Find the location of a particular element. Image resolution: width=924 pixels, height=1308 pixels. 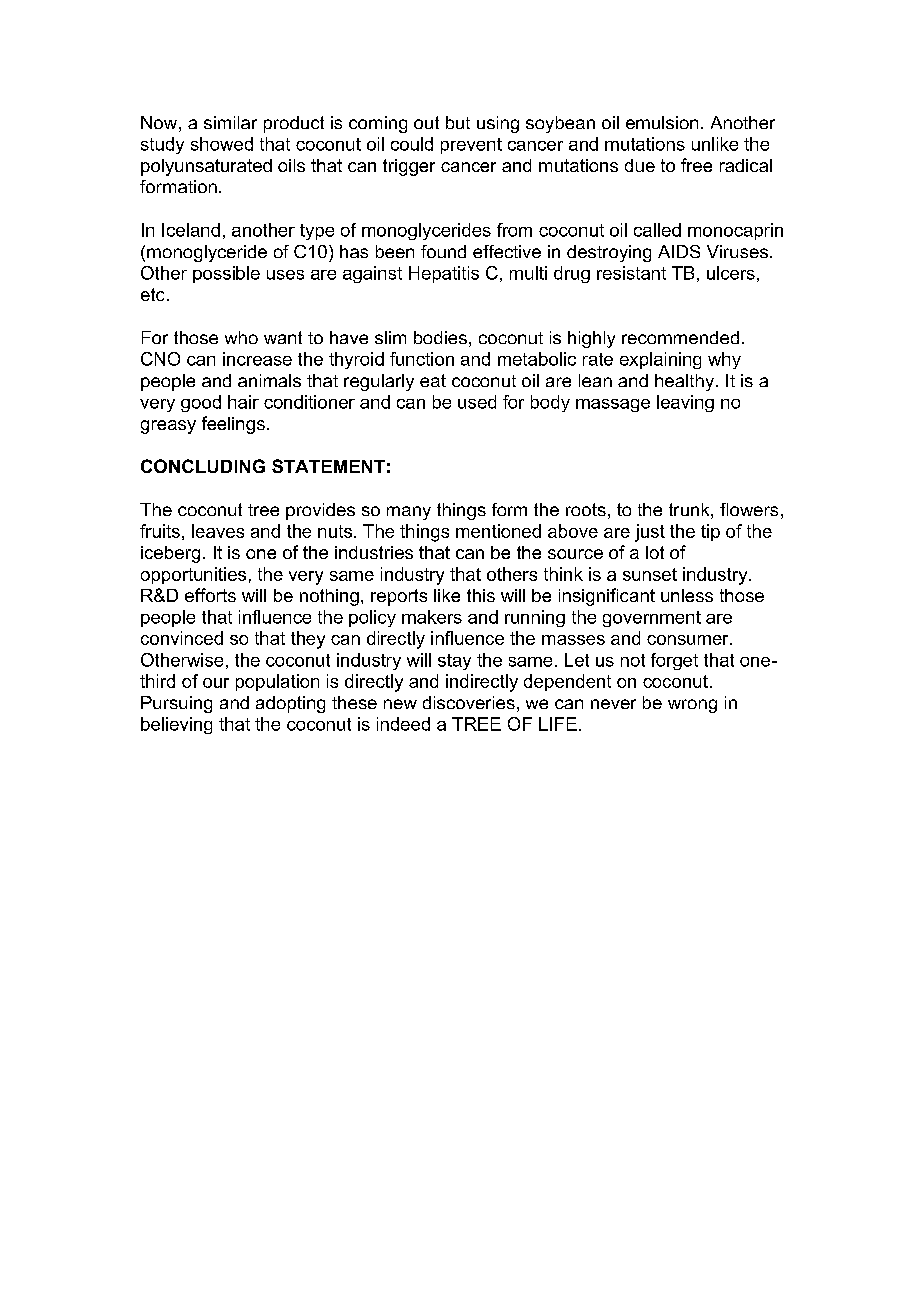

prevent is located at coordinates (471, 146).
